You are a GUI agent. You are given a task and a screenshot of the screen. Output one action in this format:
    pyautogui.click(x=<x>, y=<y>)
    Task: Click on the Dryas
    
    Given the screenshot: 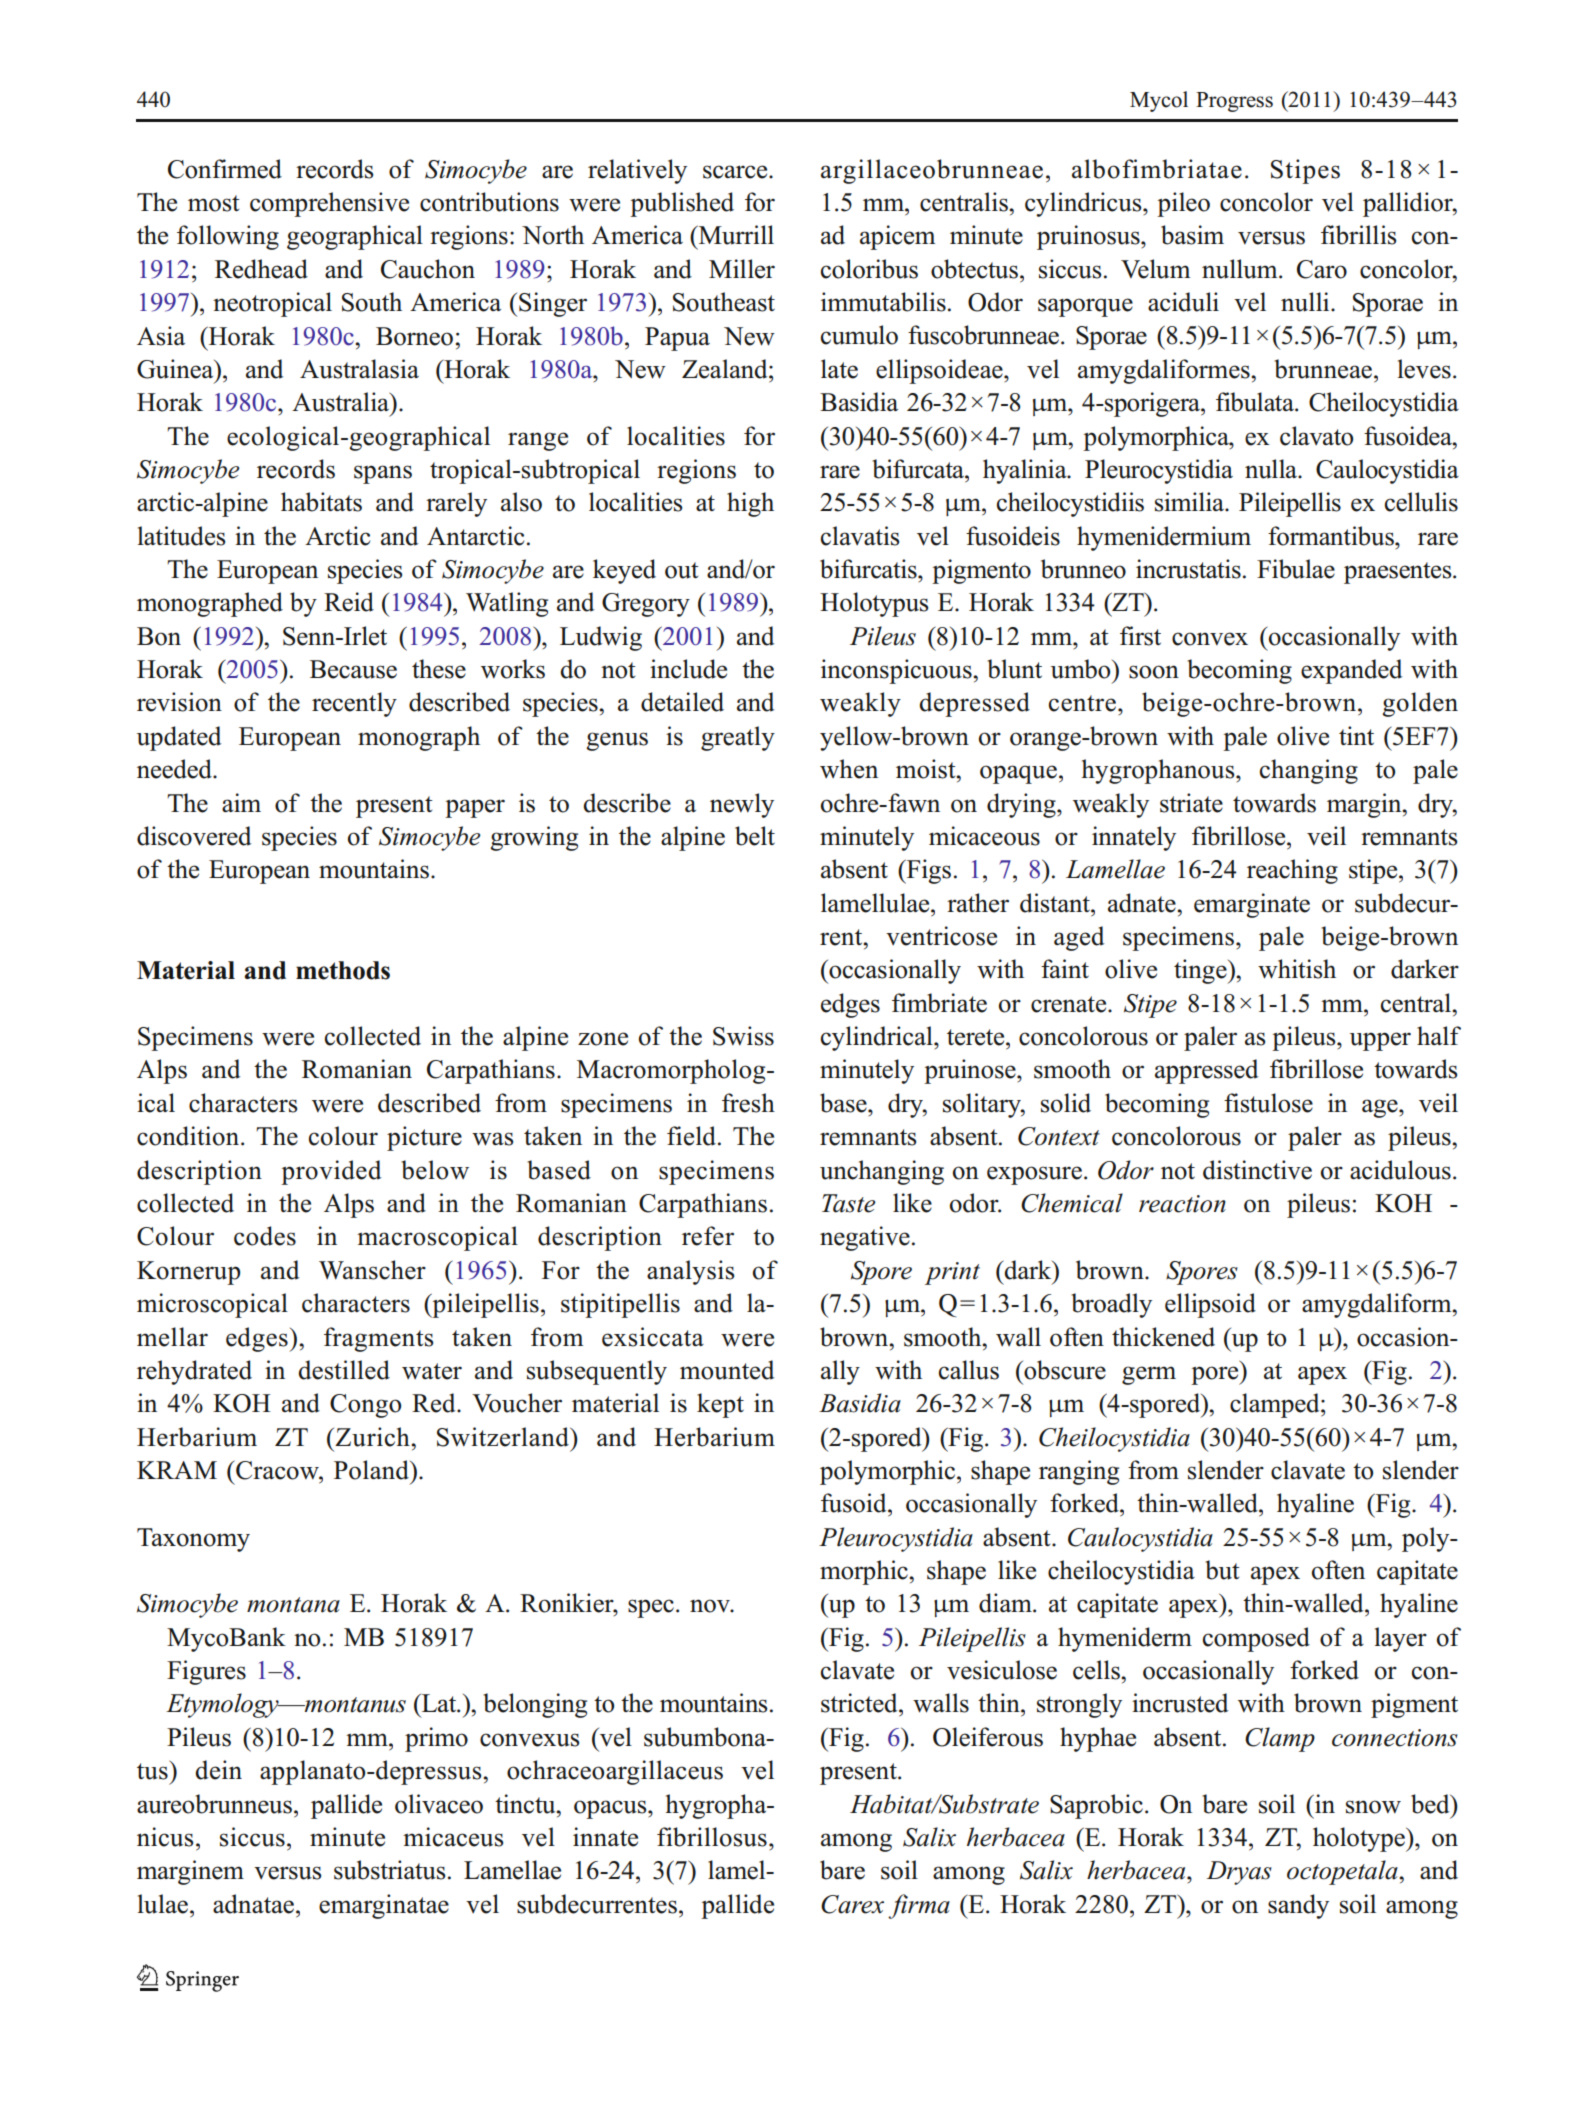 What is the action you would take?
    pyautogui.click(x=1239, y=1873)
